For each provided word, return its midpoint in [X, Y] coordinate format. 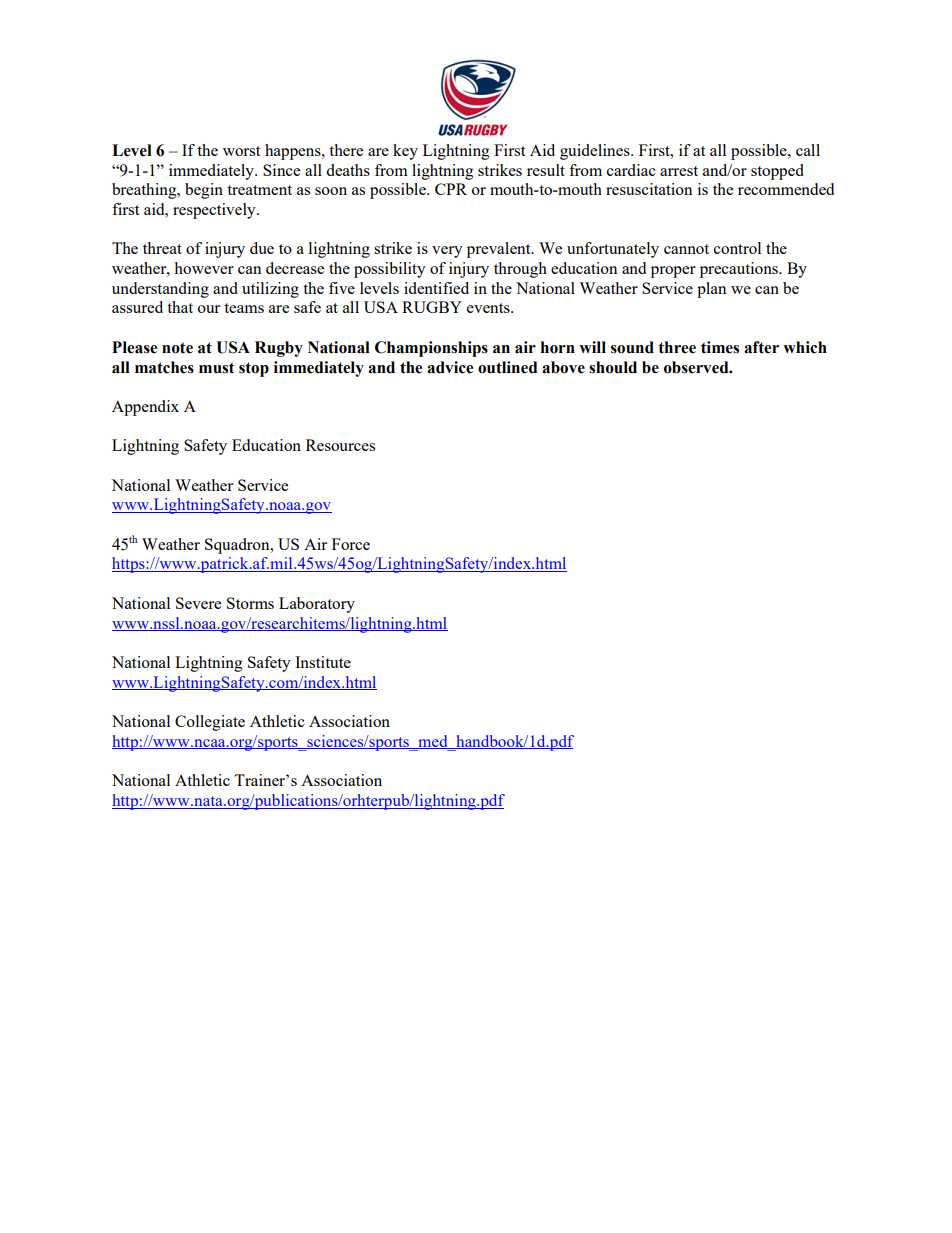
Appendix [145, 408]
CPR [451, 189]
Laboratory [317, 605]
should [613, 367]
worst [241, 151]
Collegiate [210, 723]
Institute [323, 662]
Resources [340, 445]
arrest [679, 171]
